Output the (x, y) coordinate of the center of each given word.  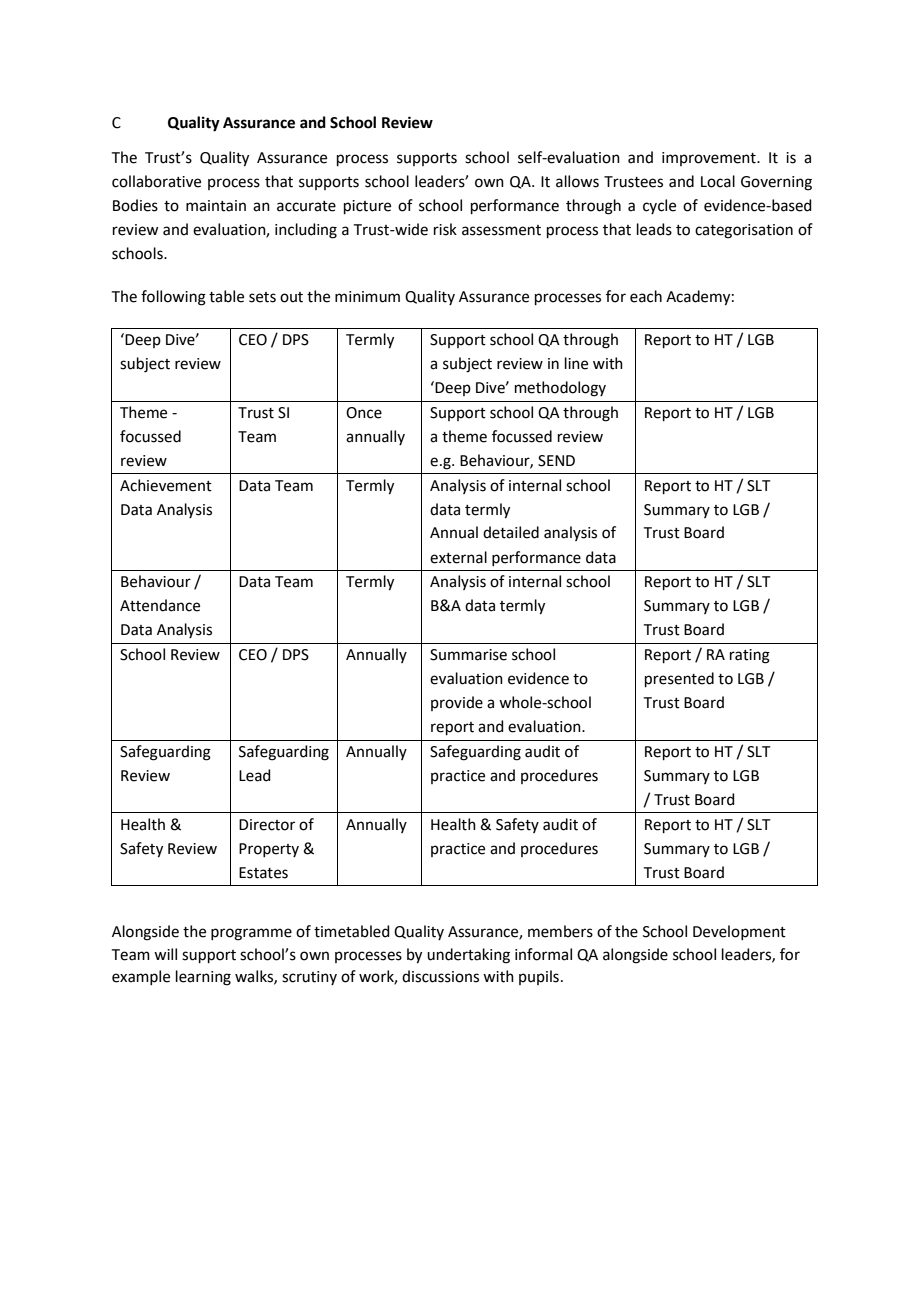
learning (203, 978)
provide (457, 703)
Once (364, 413)
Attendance (160, 605)
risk (445, 229)
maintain (216, 206)
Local (718, 181)
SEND (556, 461)
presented (679, 679)
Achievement (166, 485)
